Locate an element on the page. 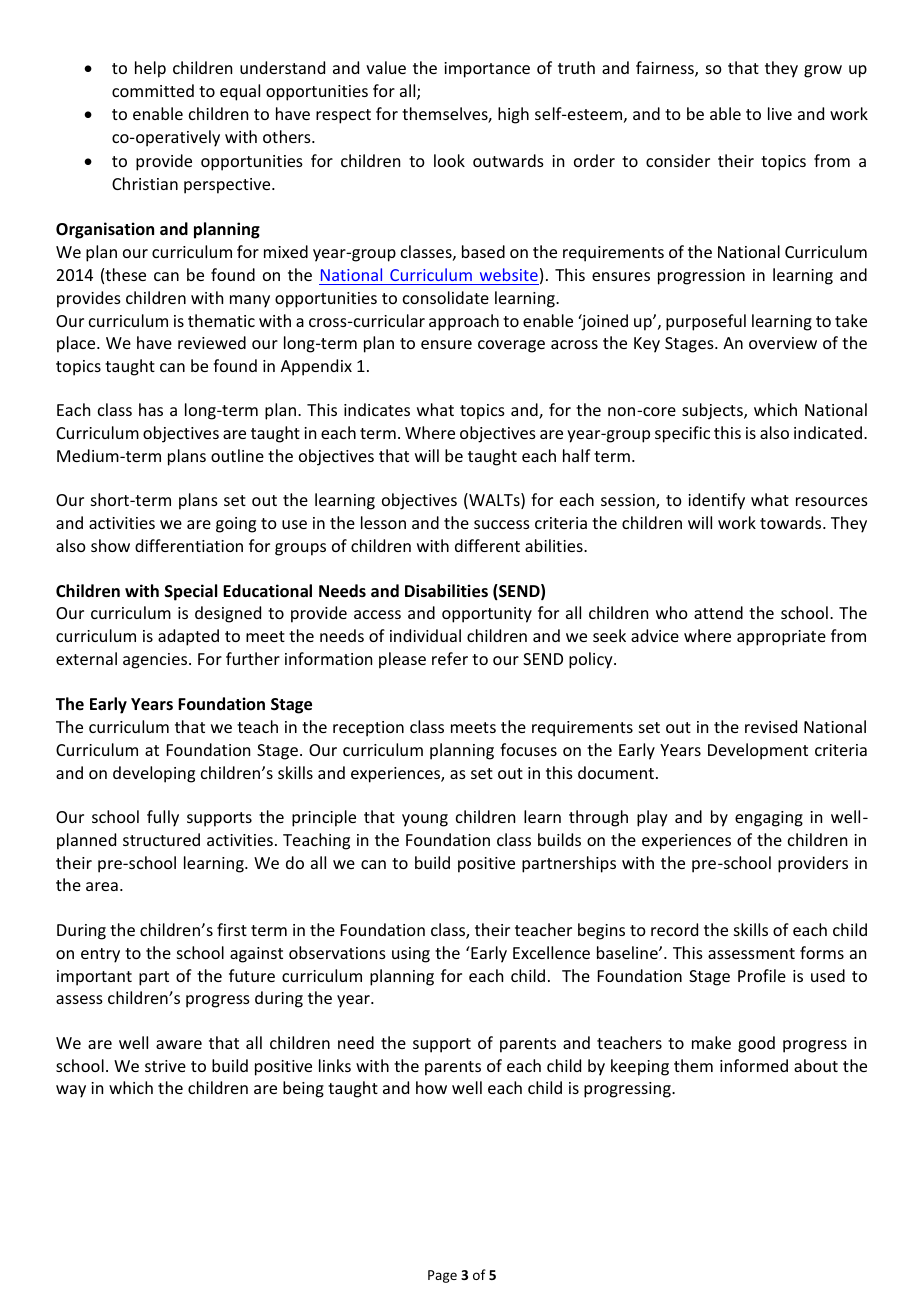 This document has height=1308, width=924. importance is located at coordinates (487, 70).
